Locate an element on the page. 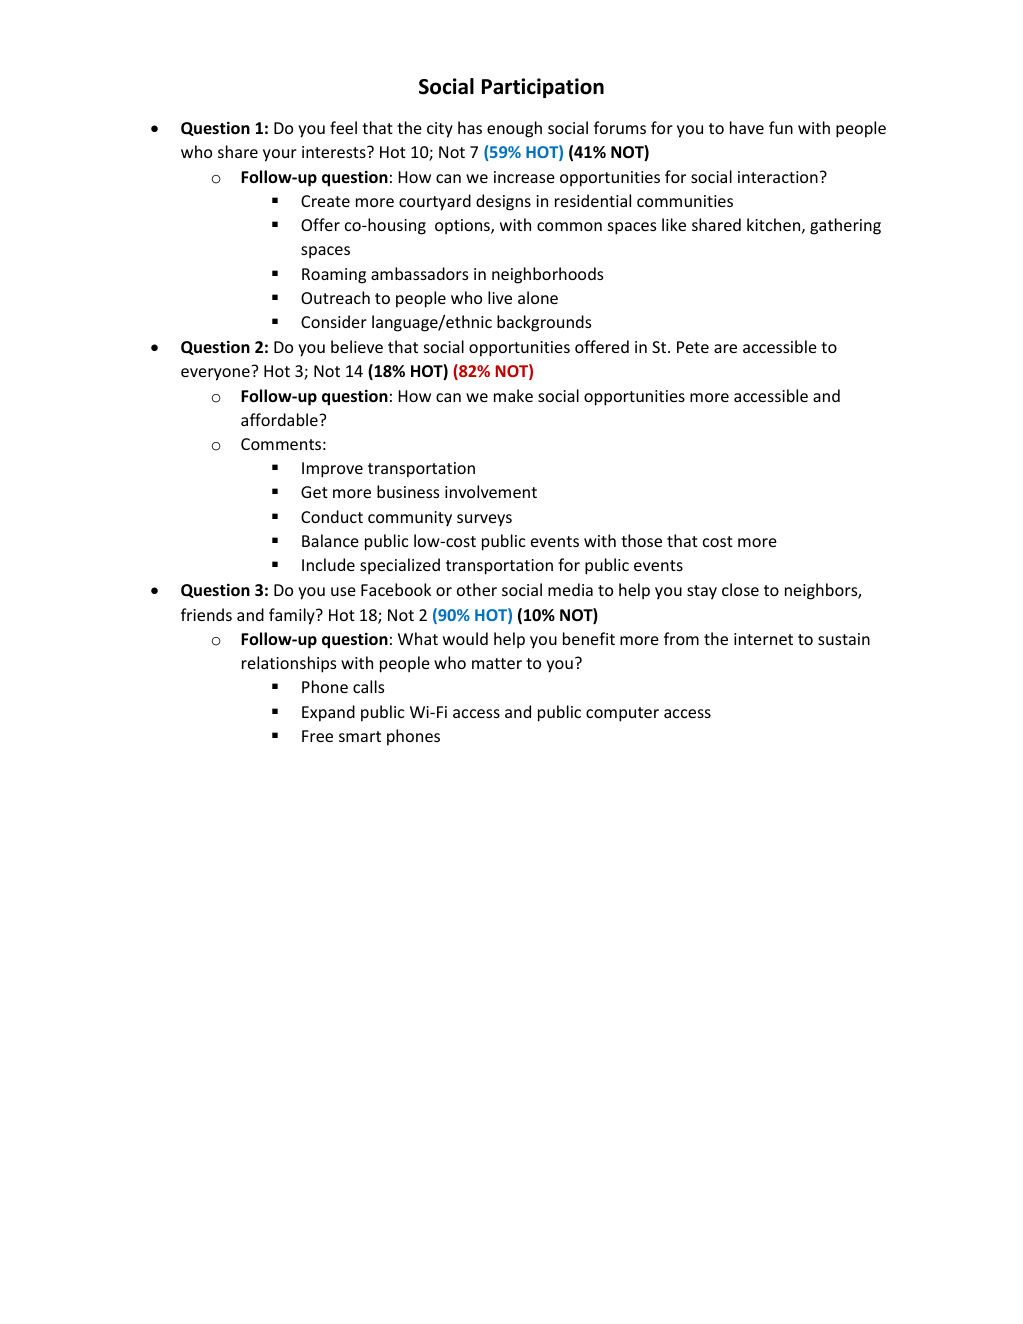 This document has height=1324, width=1023. feel is located at coordinates (343, 127).
